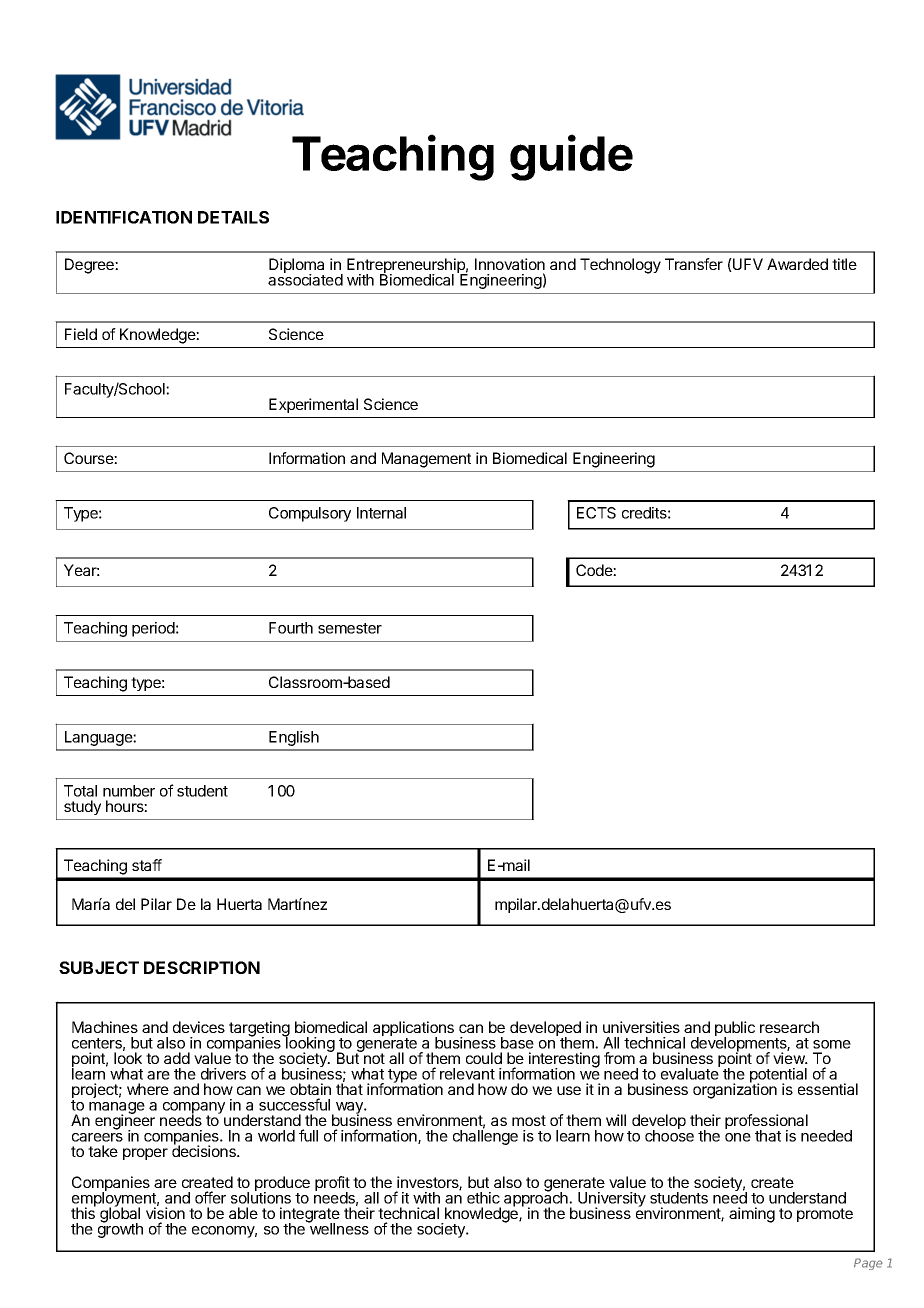  I want to click on public, so click(735, 1030).
